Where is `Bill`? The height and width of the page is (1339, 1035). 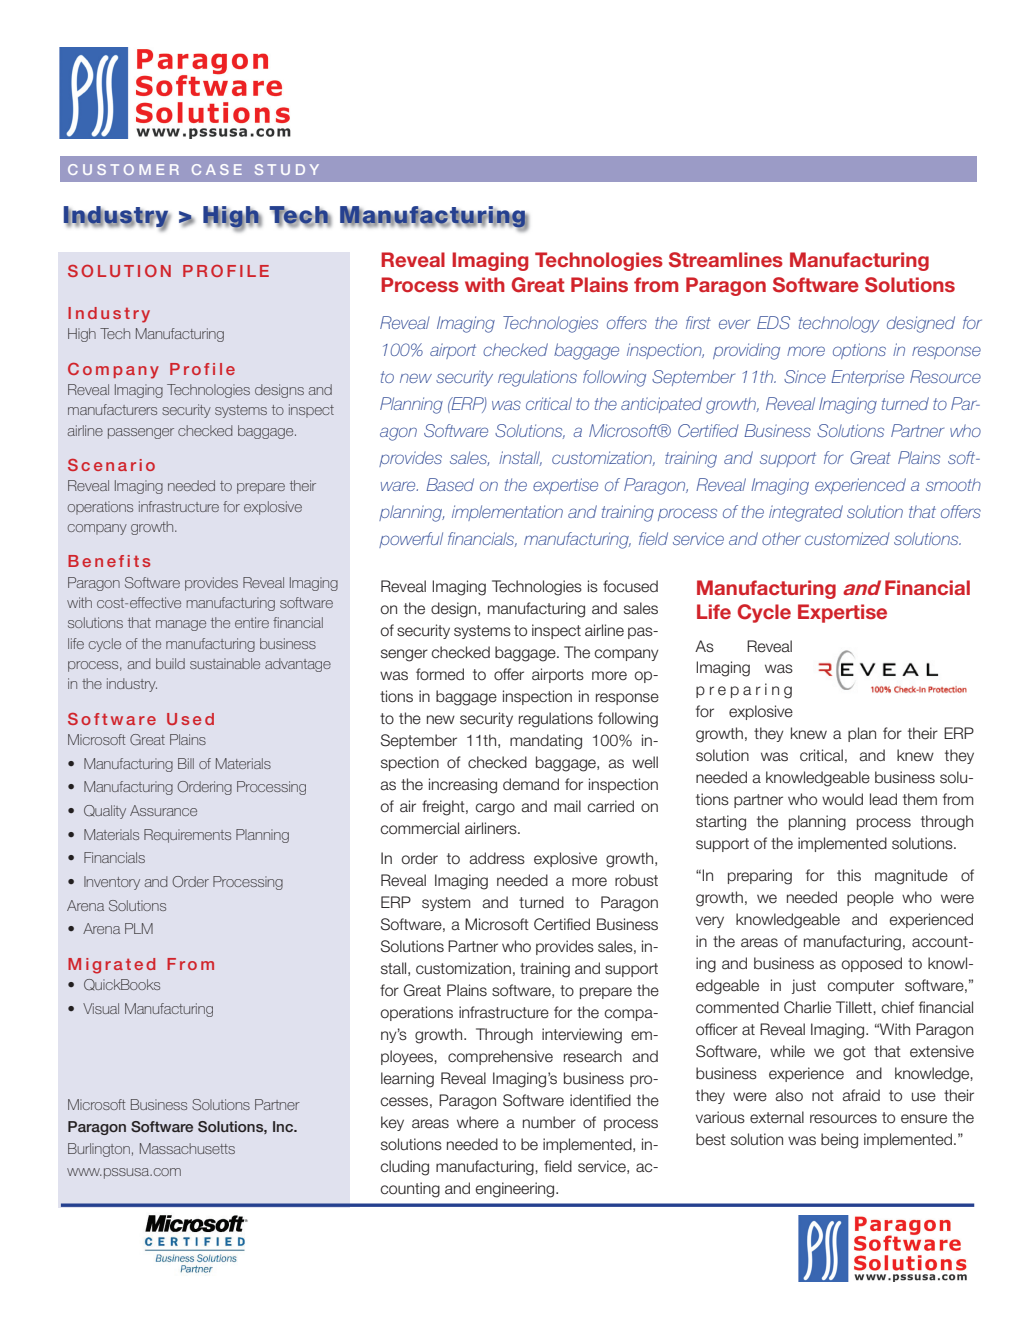 Bill is located at coordinates (186, 763).
